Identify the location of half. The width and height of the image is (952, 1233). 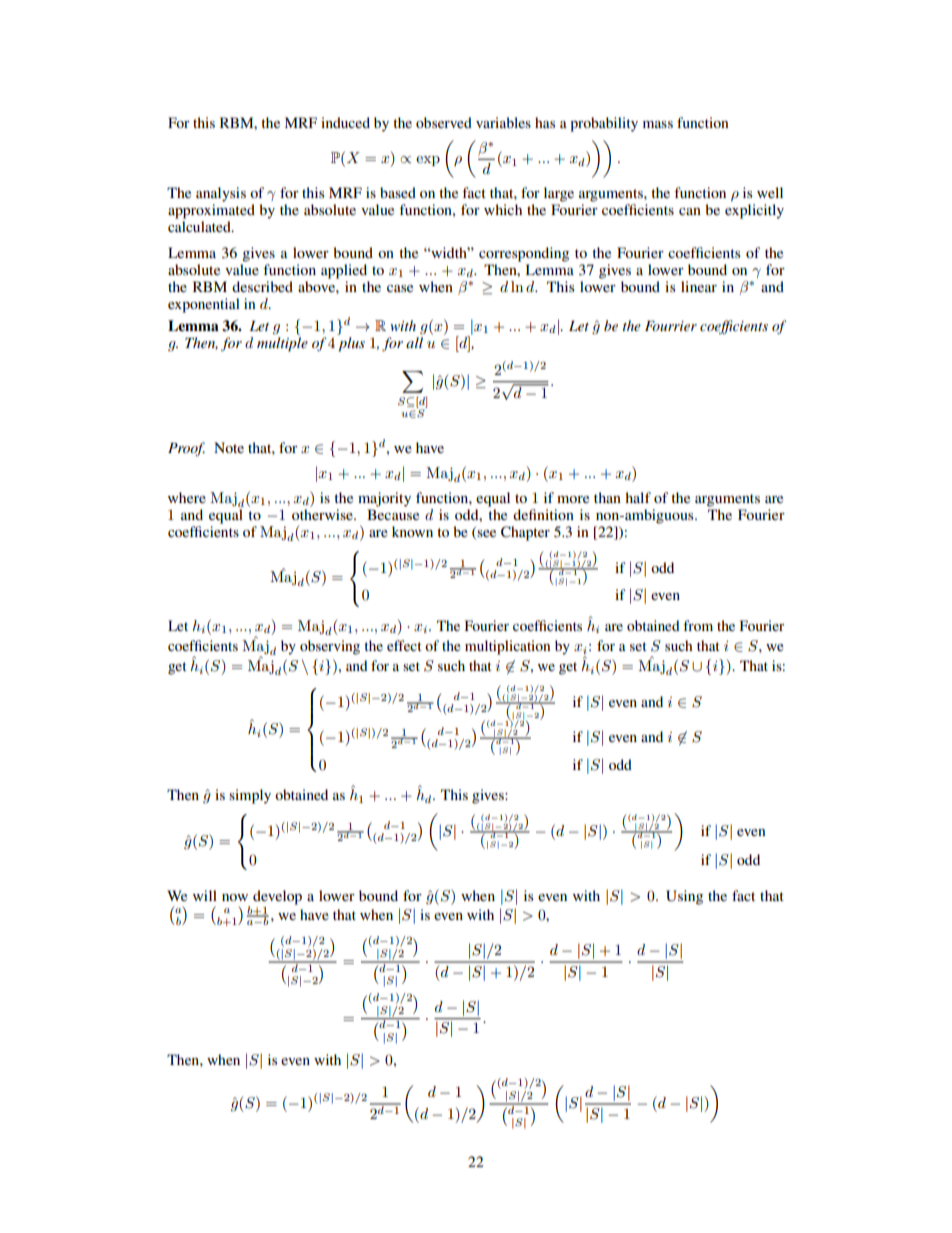
(638, 497).
